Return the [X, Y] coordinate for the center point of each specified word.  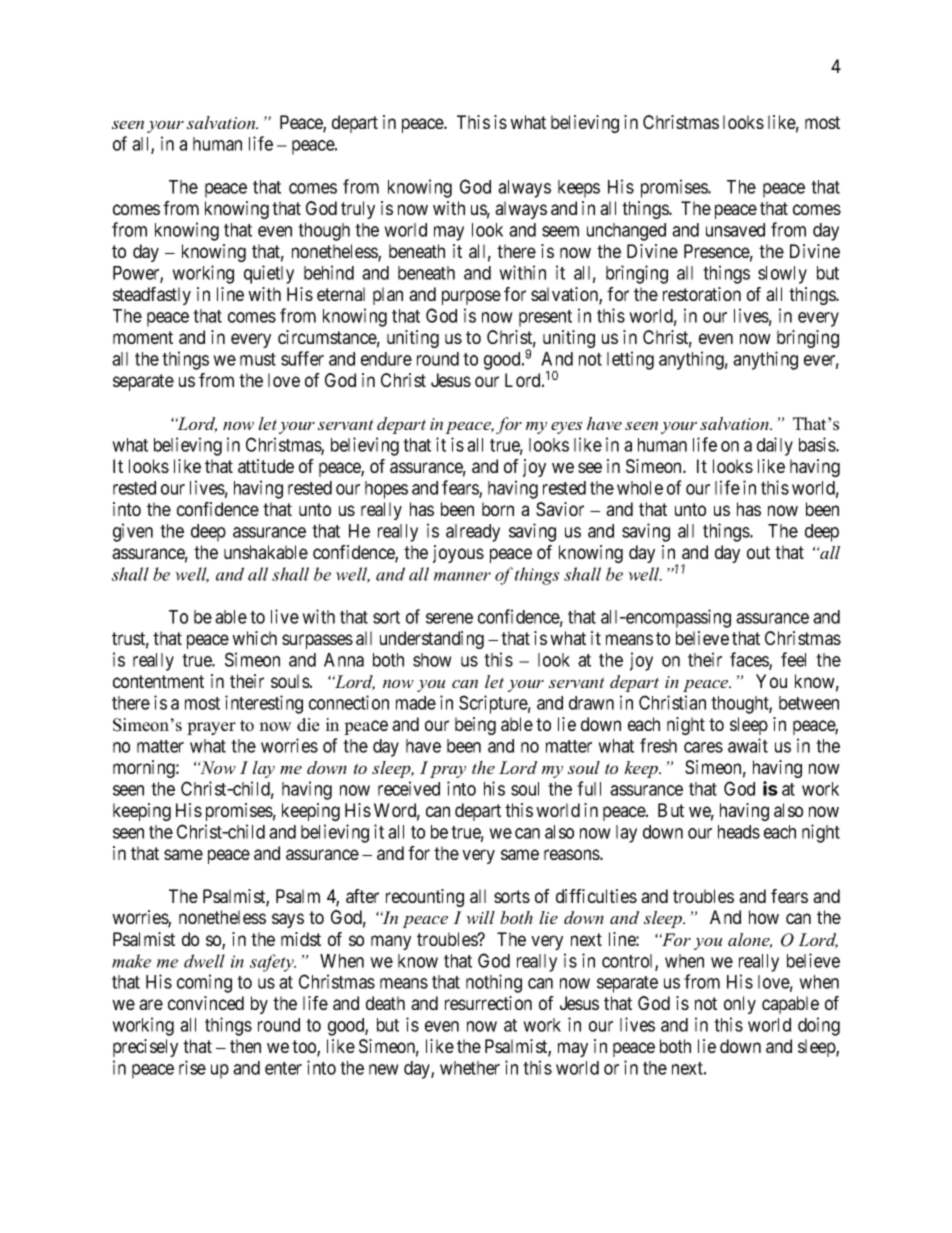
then [245, 1046]
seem [560, 231]
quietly [269, 274]
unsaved [735, 230]
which [254, 638]
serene [449, 618]
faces [750, 660]
